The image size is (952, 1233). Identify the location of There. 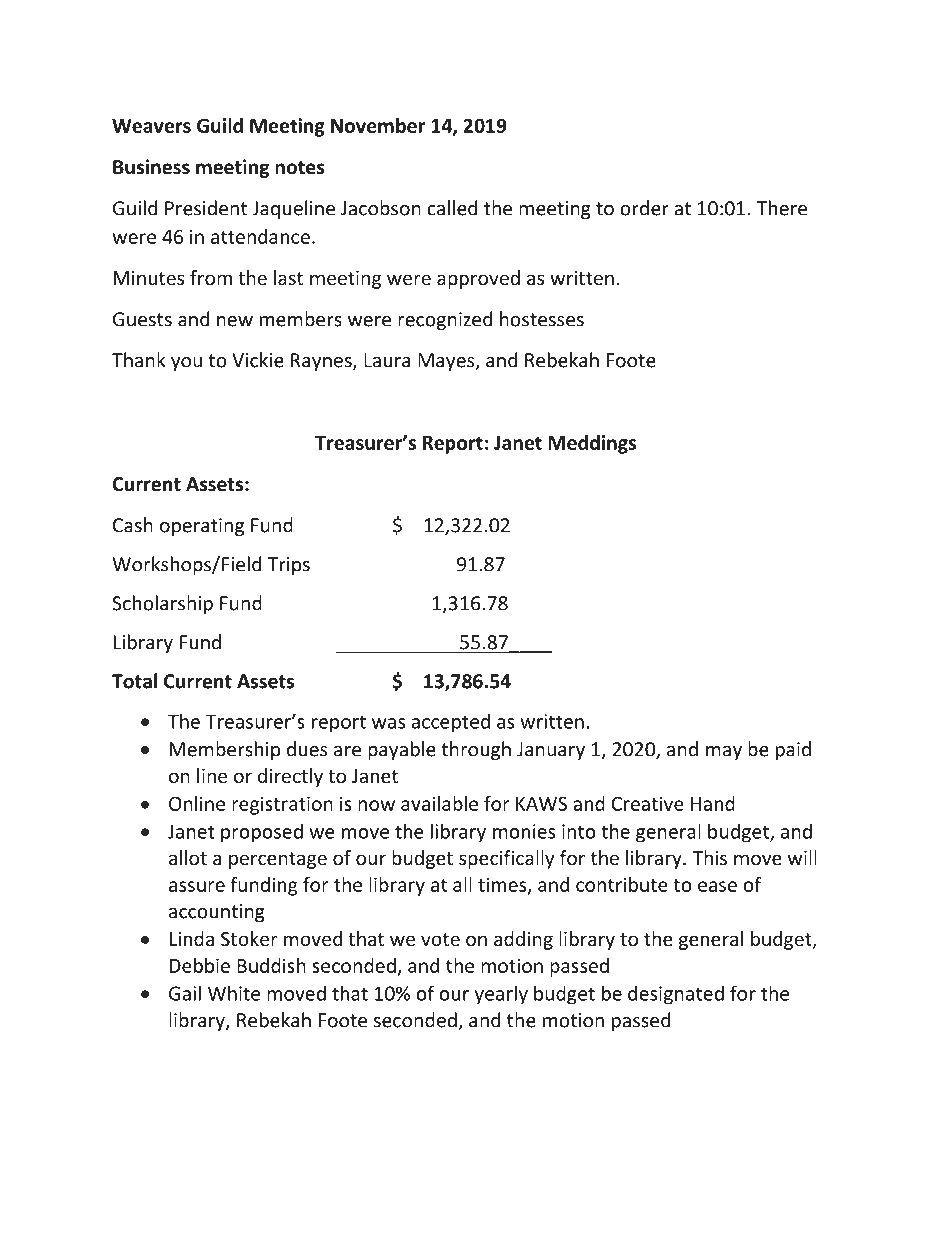
(782, 208).
